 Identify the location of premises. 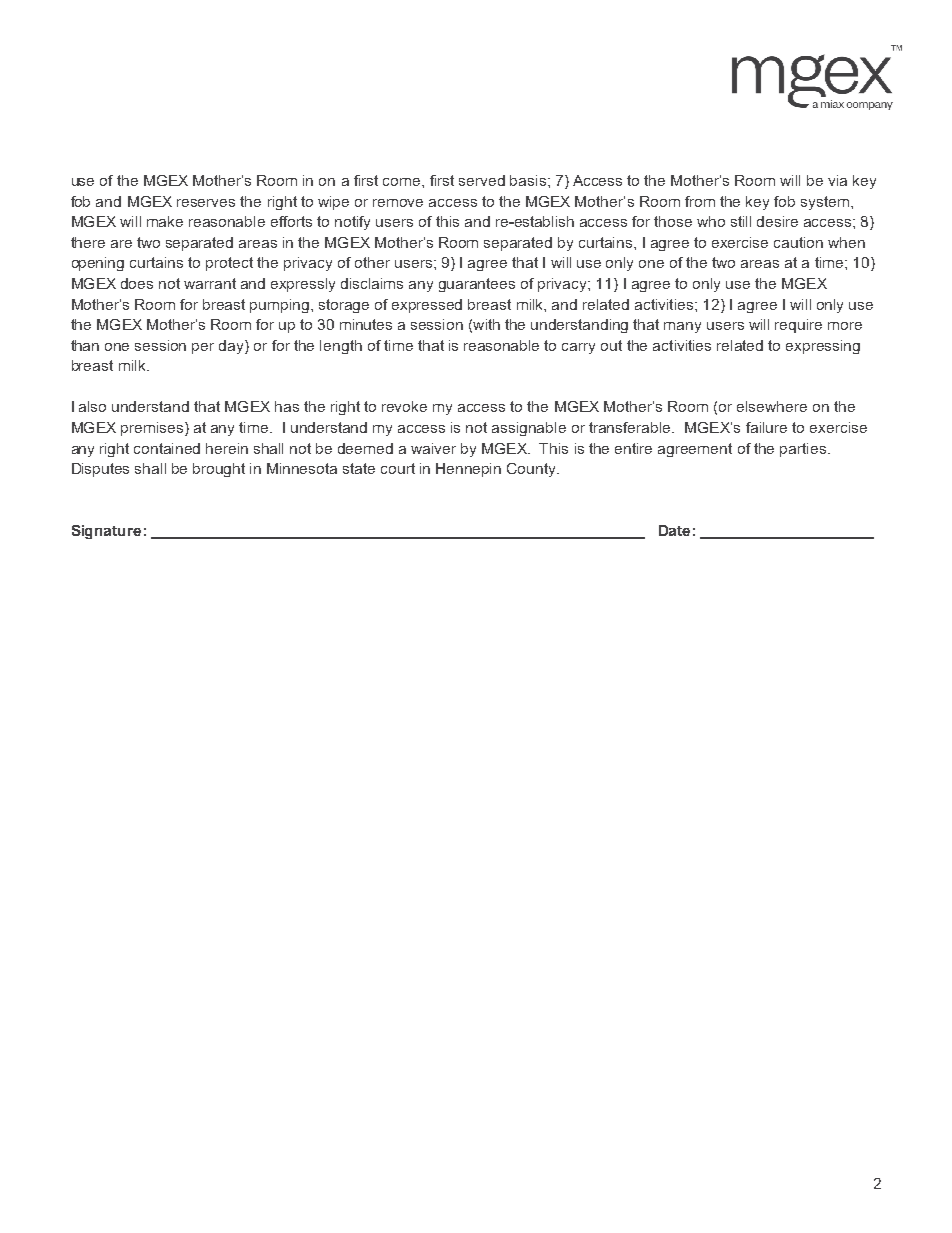
(152, 429).
